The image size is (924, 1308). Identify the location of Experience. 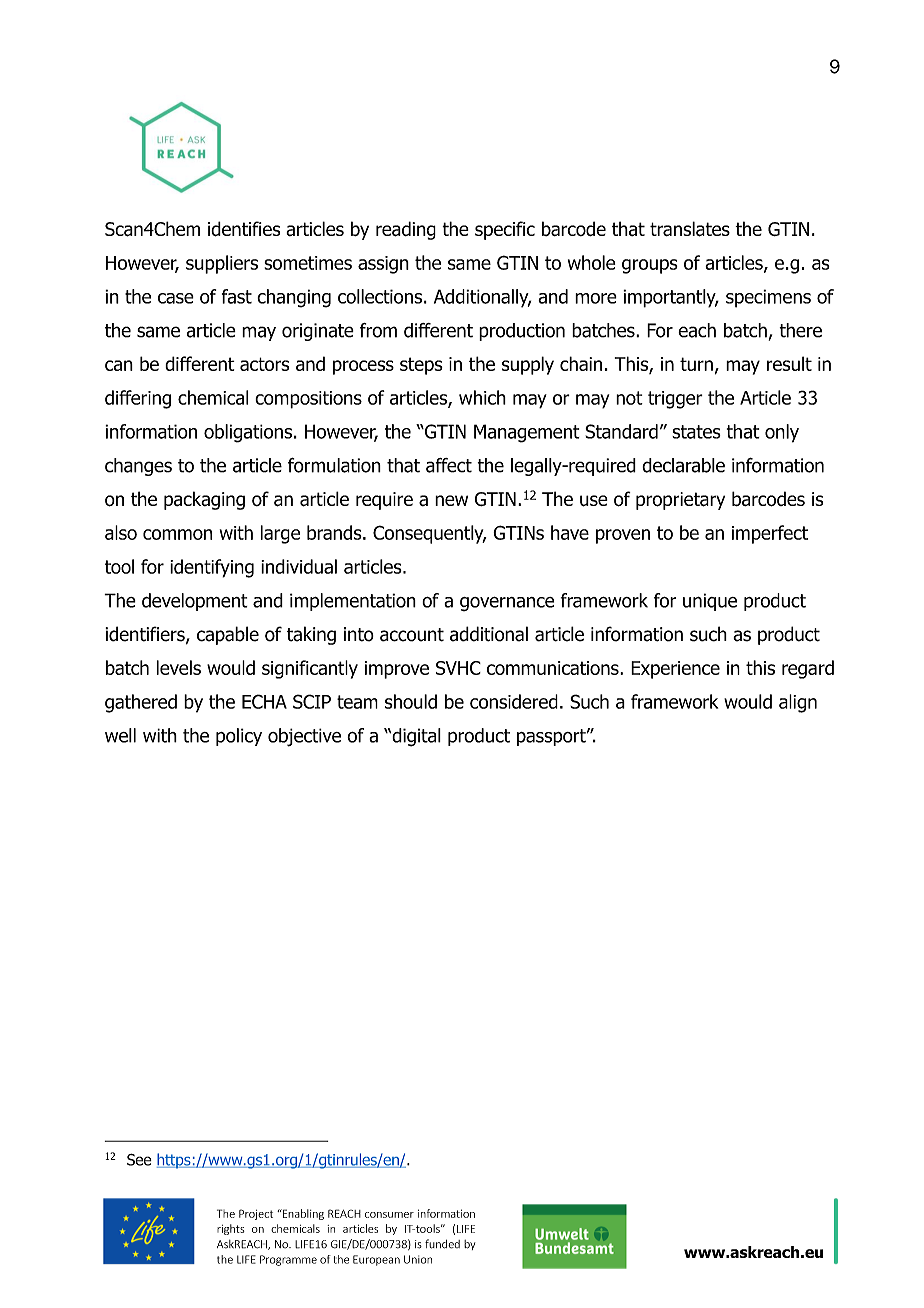
(675, 670).
